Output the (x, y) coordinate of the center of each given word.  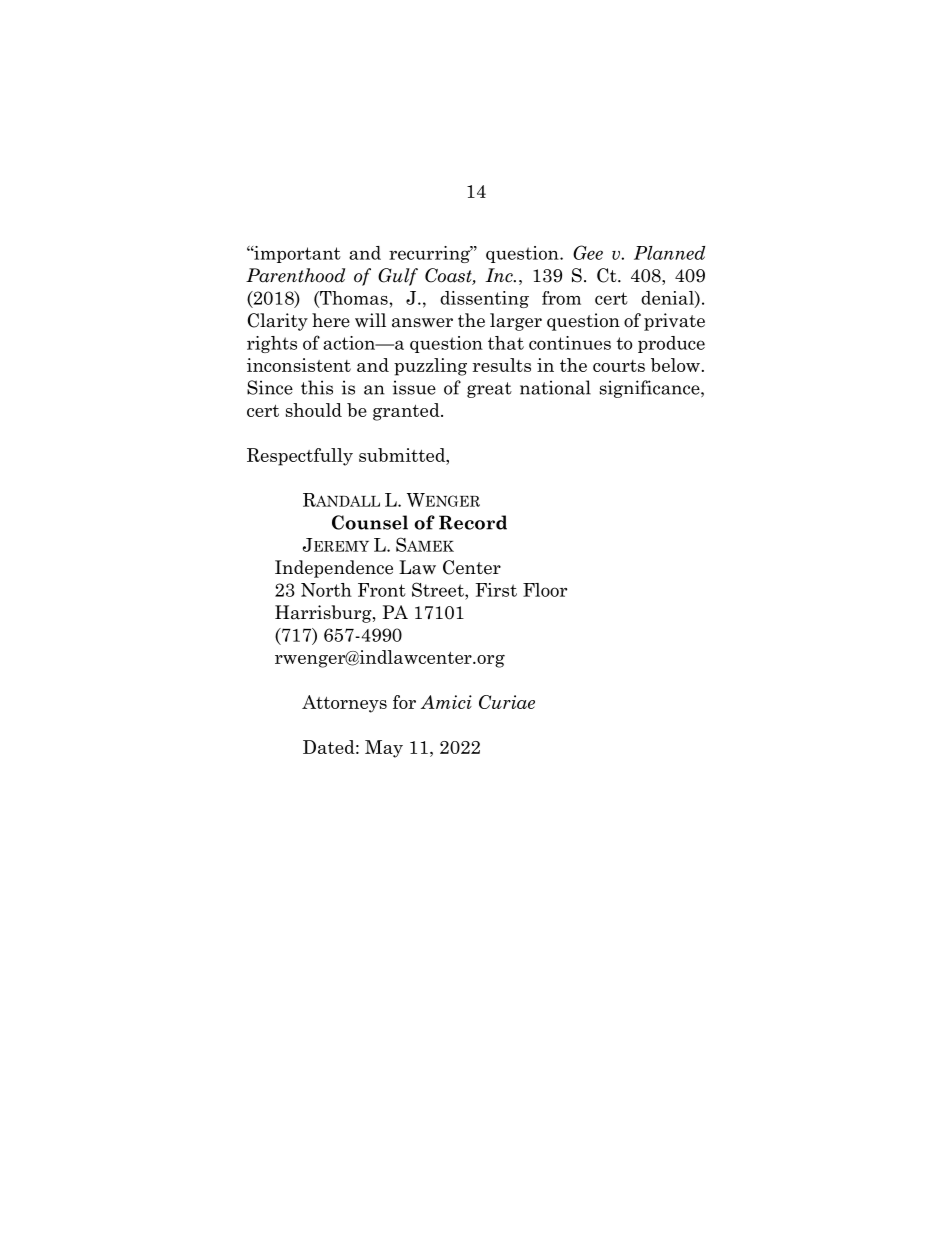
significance (651, 389)
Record (473, 522)
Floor (545, 590)
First (496, 590)
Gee (588, 252)
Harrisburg (324, 614)
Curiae (507, 702)
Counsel (370, 522)
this (317, 387)
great (489, 390)
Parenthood (295, 275)
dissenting (484, 299)
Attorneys (344, 704)
